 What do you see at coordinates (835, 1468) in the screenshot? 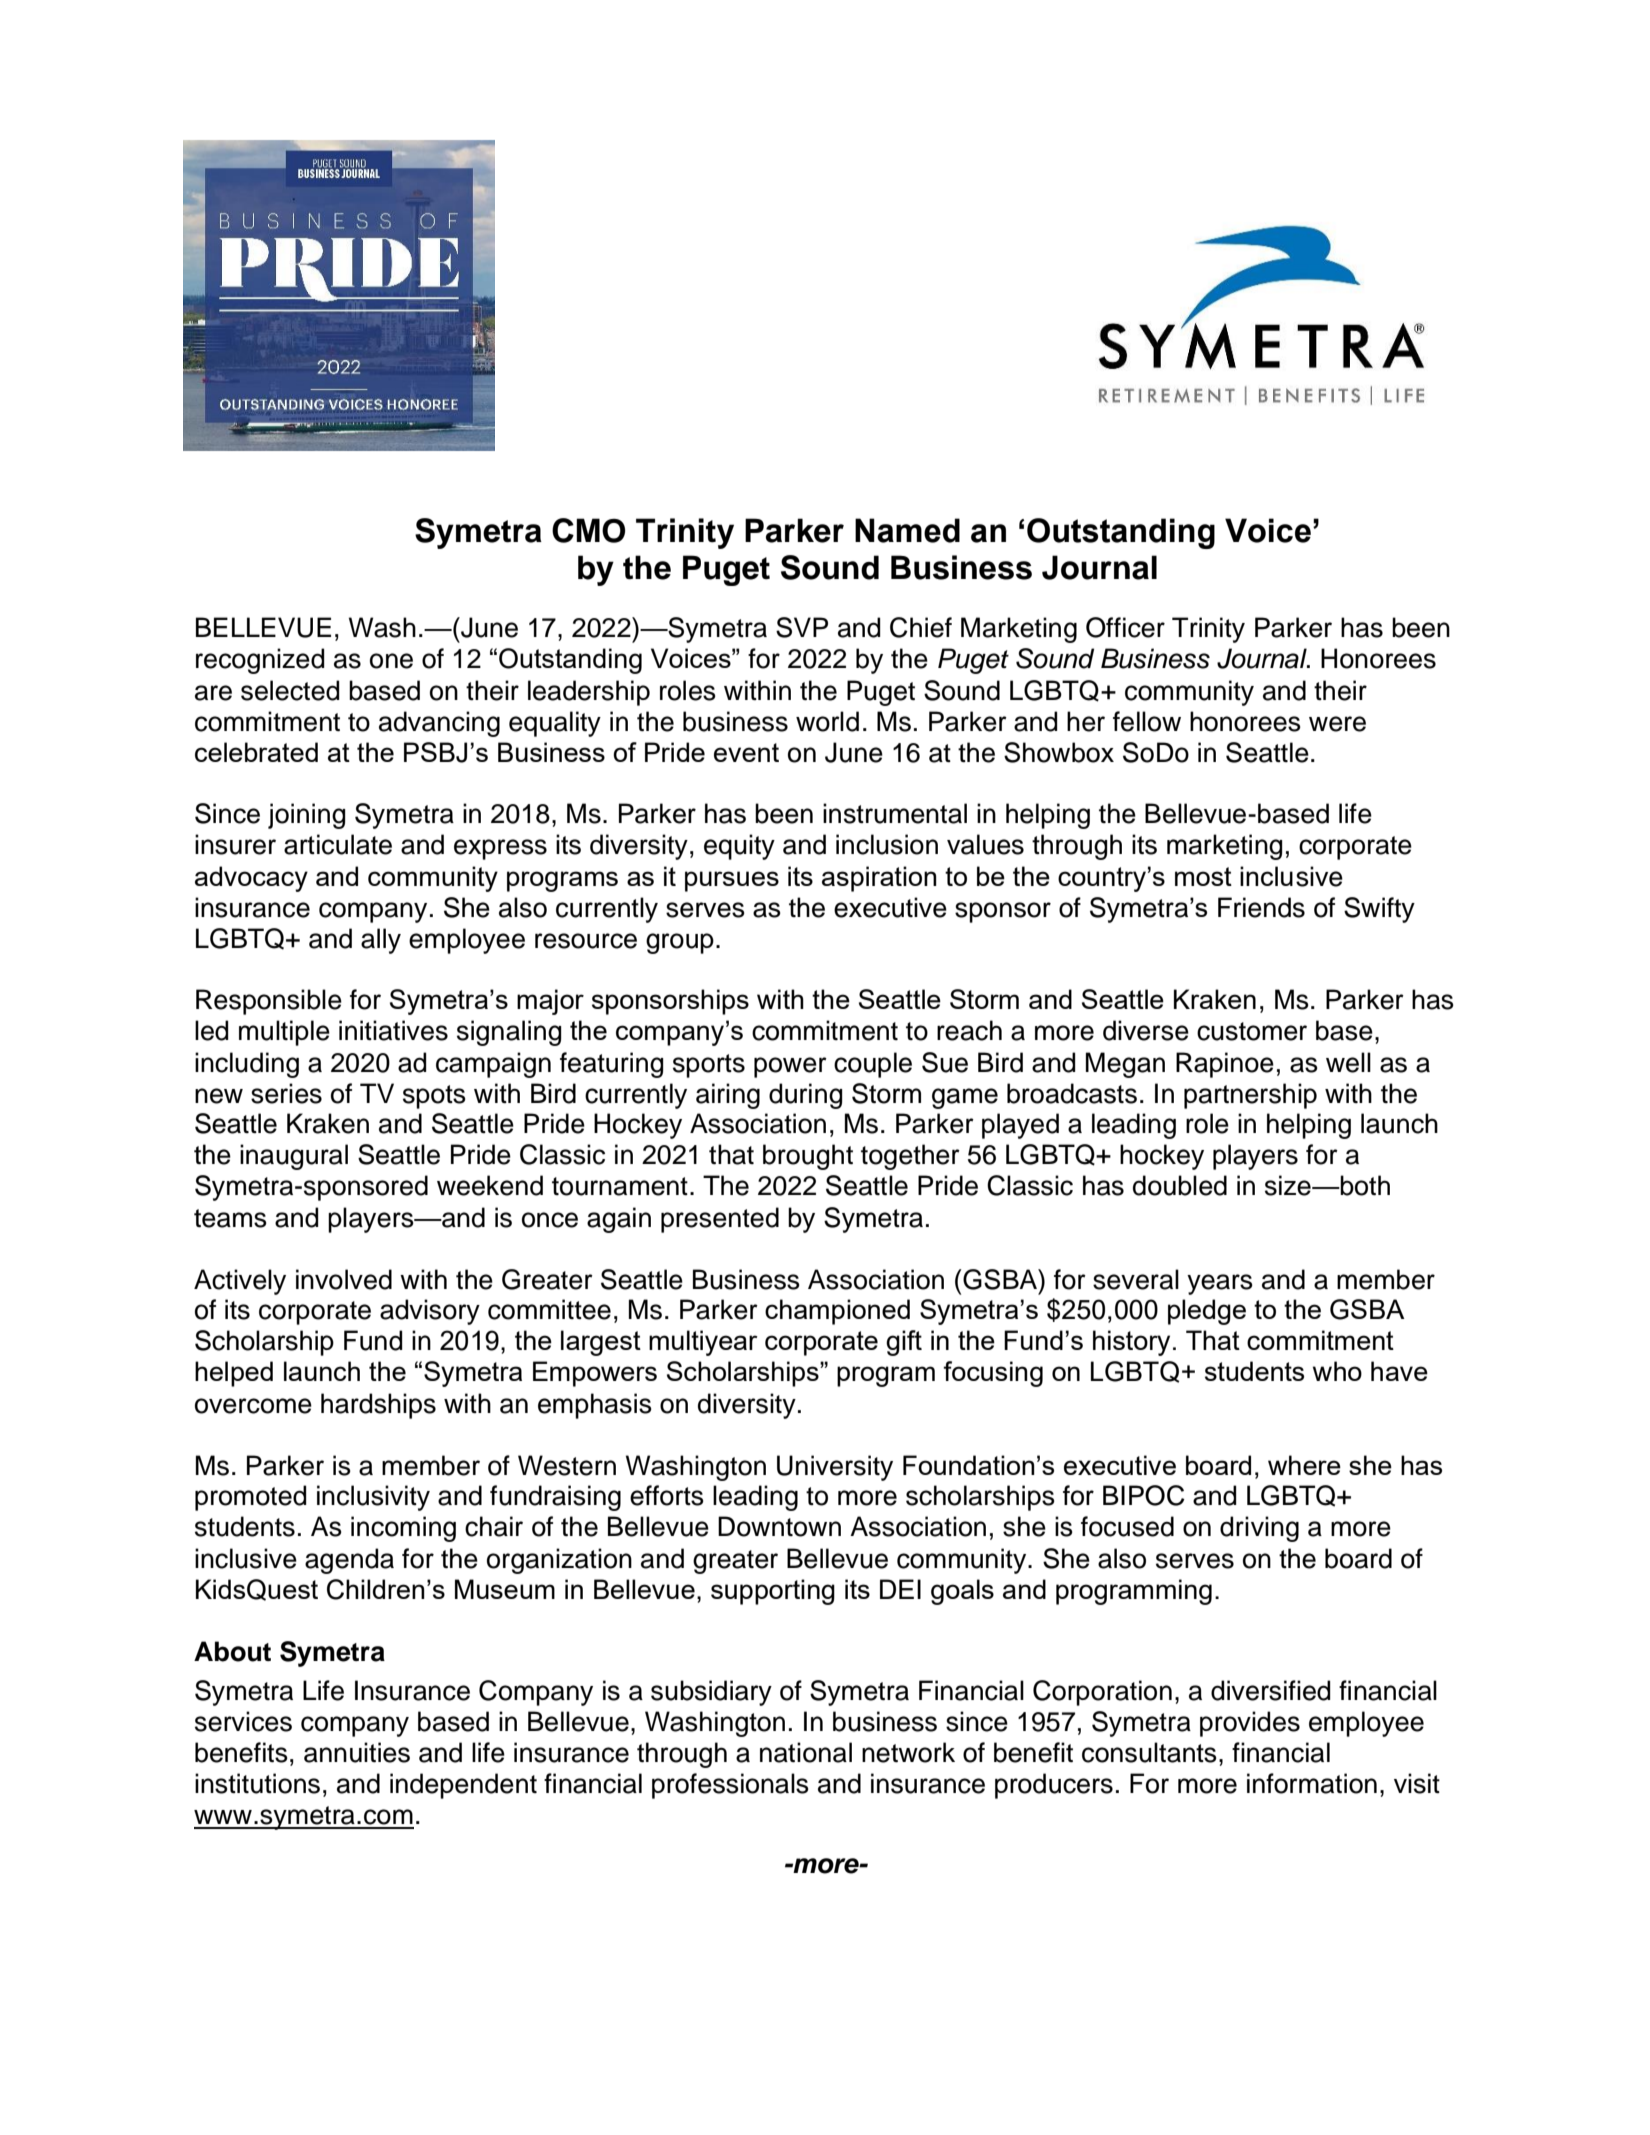
I see `University` at bounding box center [835, 1468].
